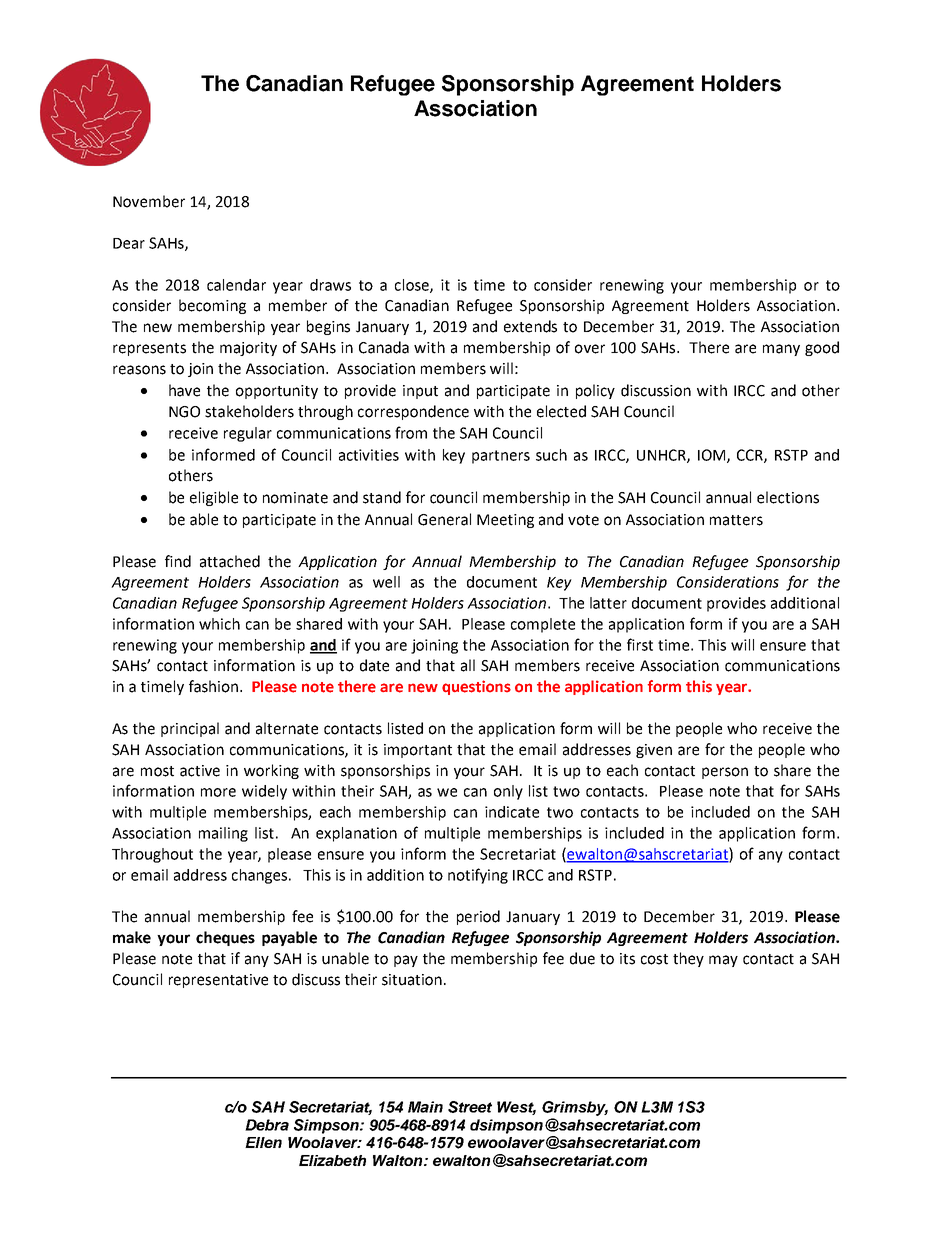  Describe the element at coordinates (413, 286) in the page. I see `close` at that location.
